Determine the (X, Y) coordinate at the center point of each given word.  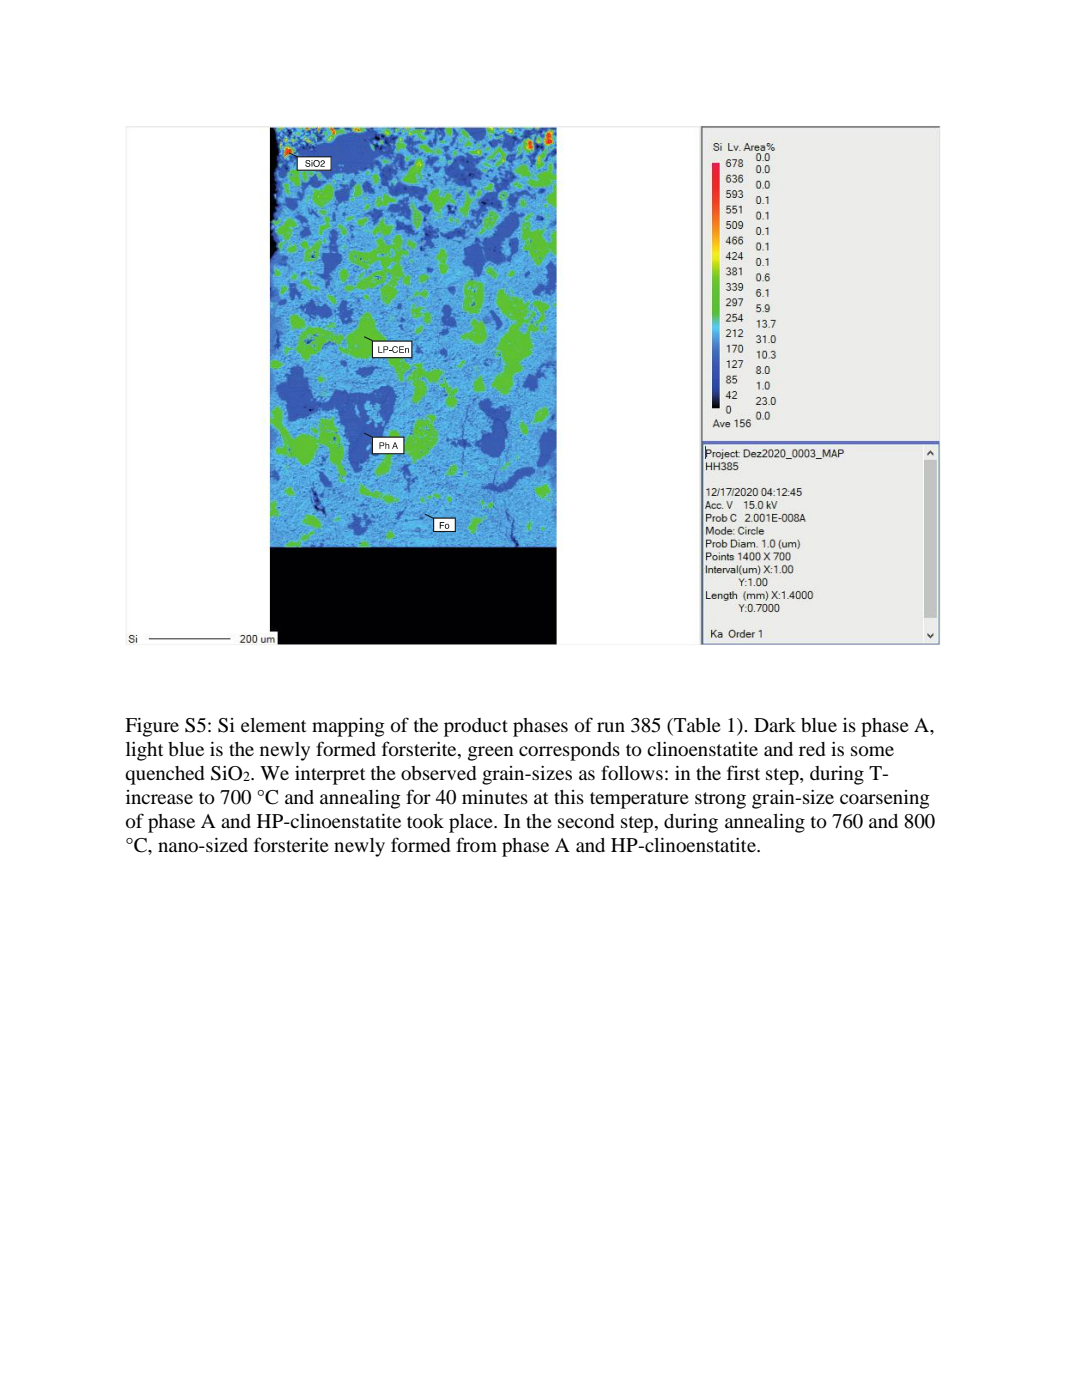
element (273, 725)
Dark (775, 725)
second (586, 821)
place (472, 823)
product (476, 727)
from (476, 844)
